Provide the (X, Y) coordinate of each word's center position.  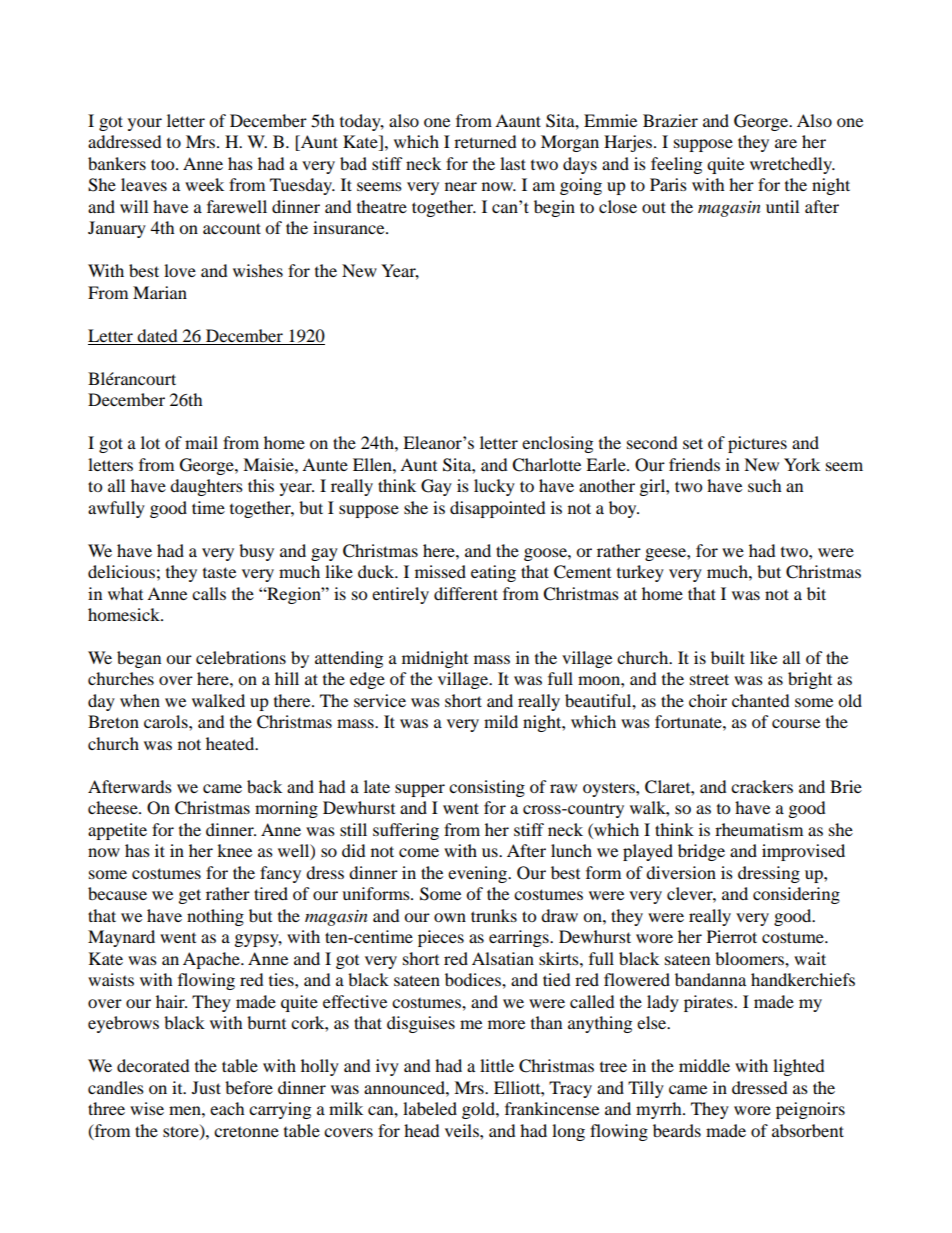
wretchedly (792, 165)
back (264, 786)
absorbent (808, 1130)
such (765, 485)
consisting (487, 788)
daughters (206, 487)
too (164, 164)
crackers (762, 786)
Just (206, 1087)
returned (485, 141)
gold (479, 1110)
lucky (494, 487)
